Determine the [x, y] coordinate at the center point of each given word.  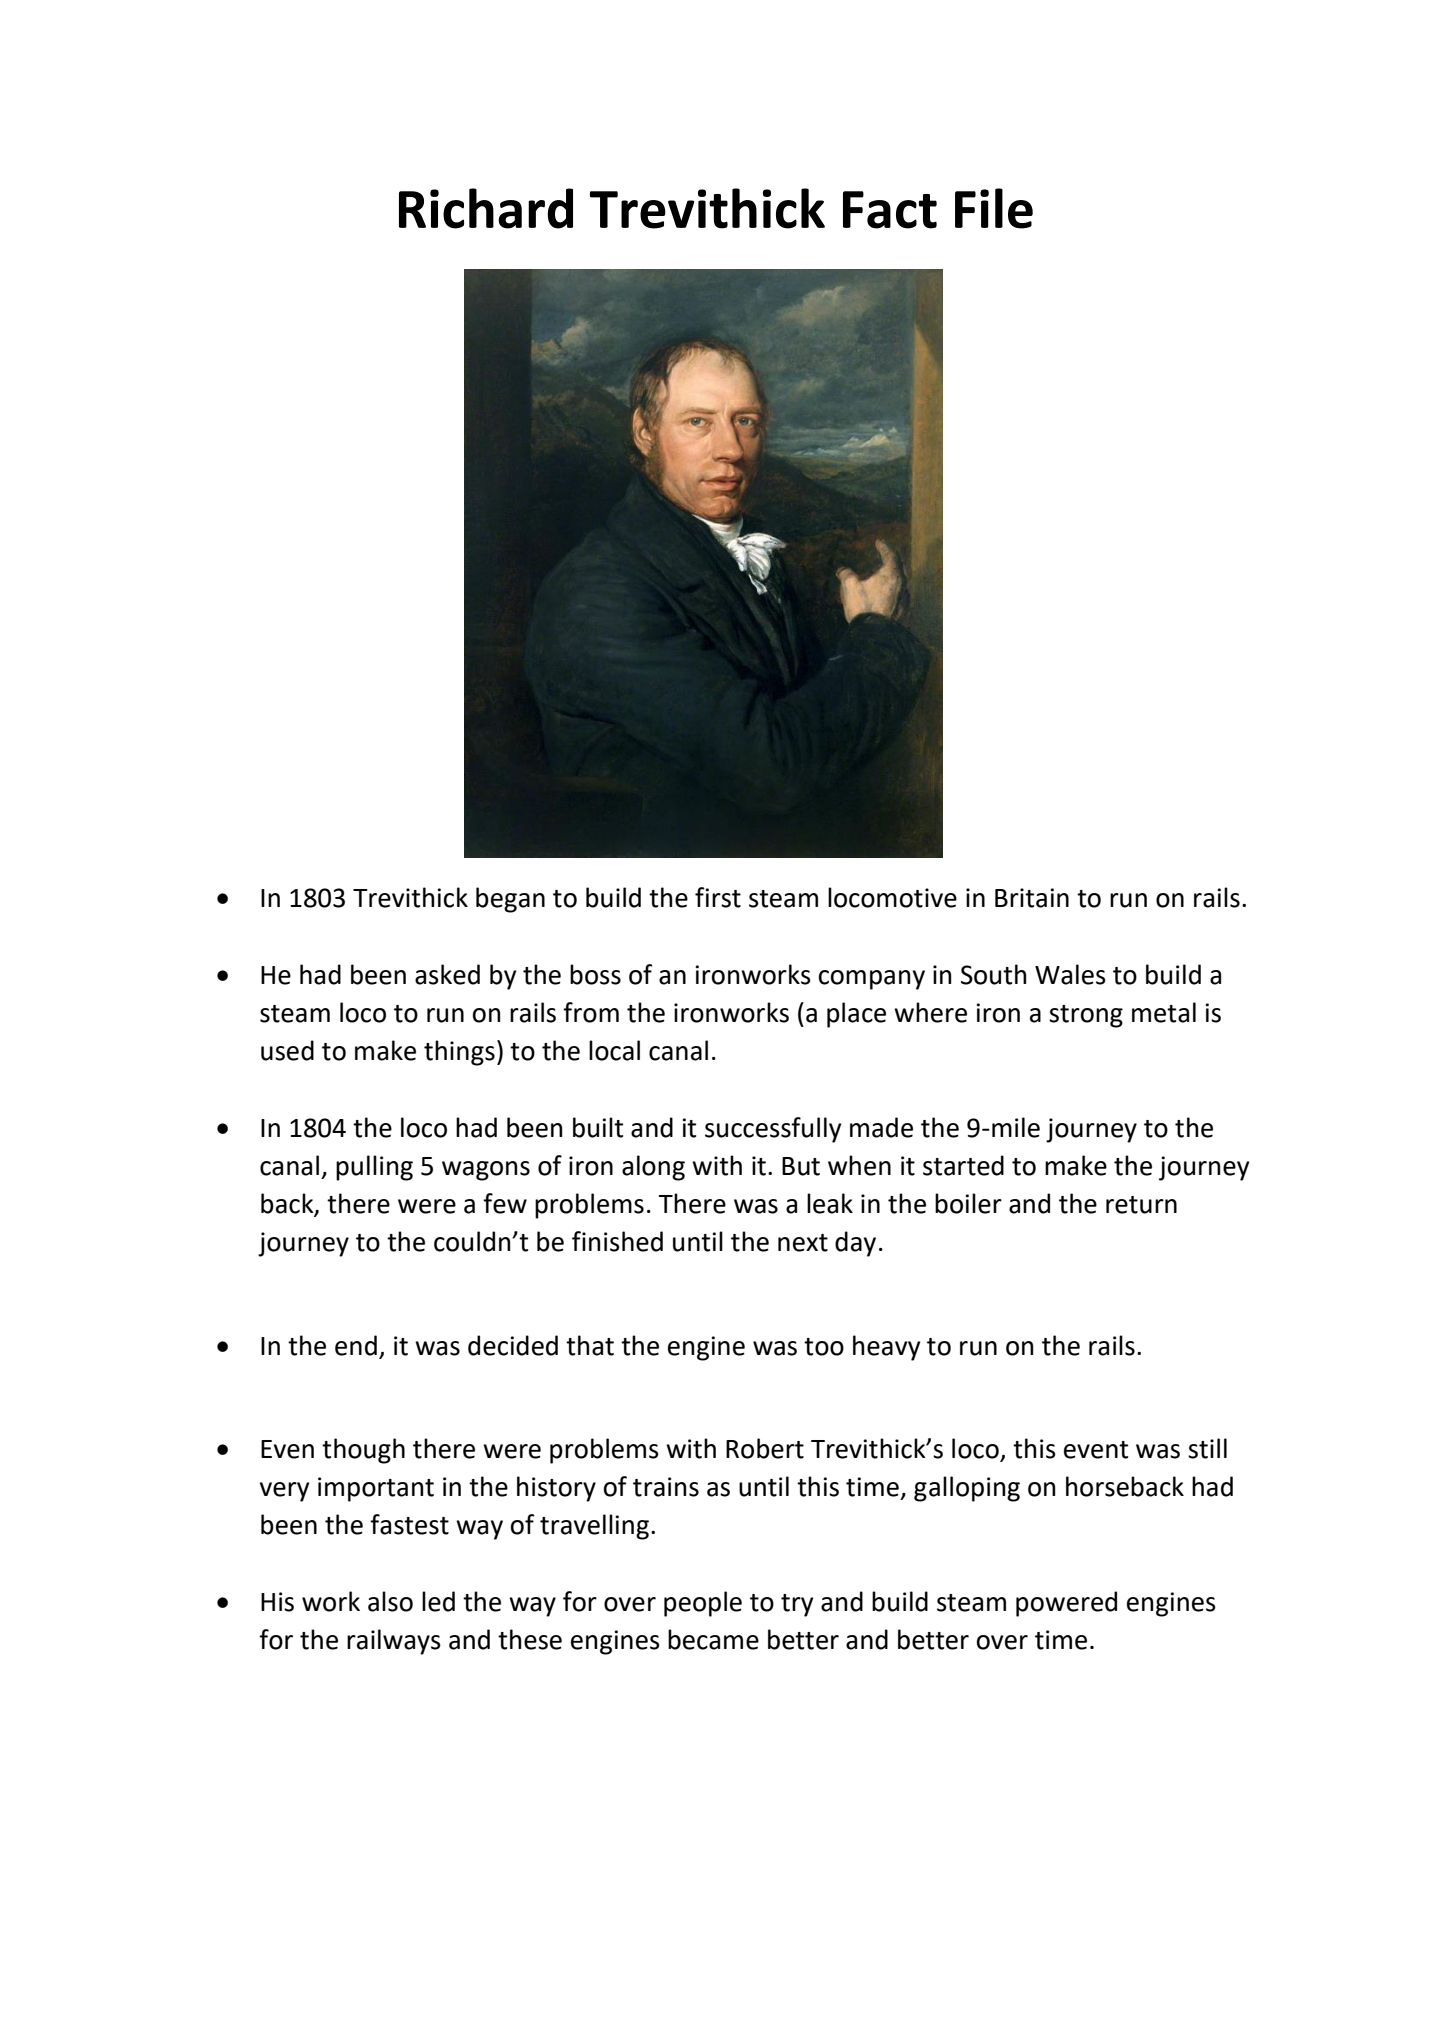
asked [447, 974]
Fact [890, 210]
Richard [486, 208]
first [718, 897]
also [390, 1601]
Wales [1070, 974]
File [994, 208]
